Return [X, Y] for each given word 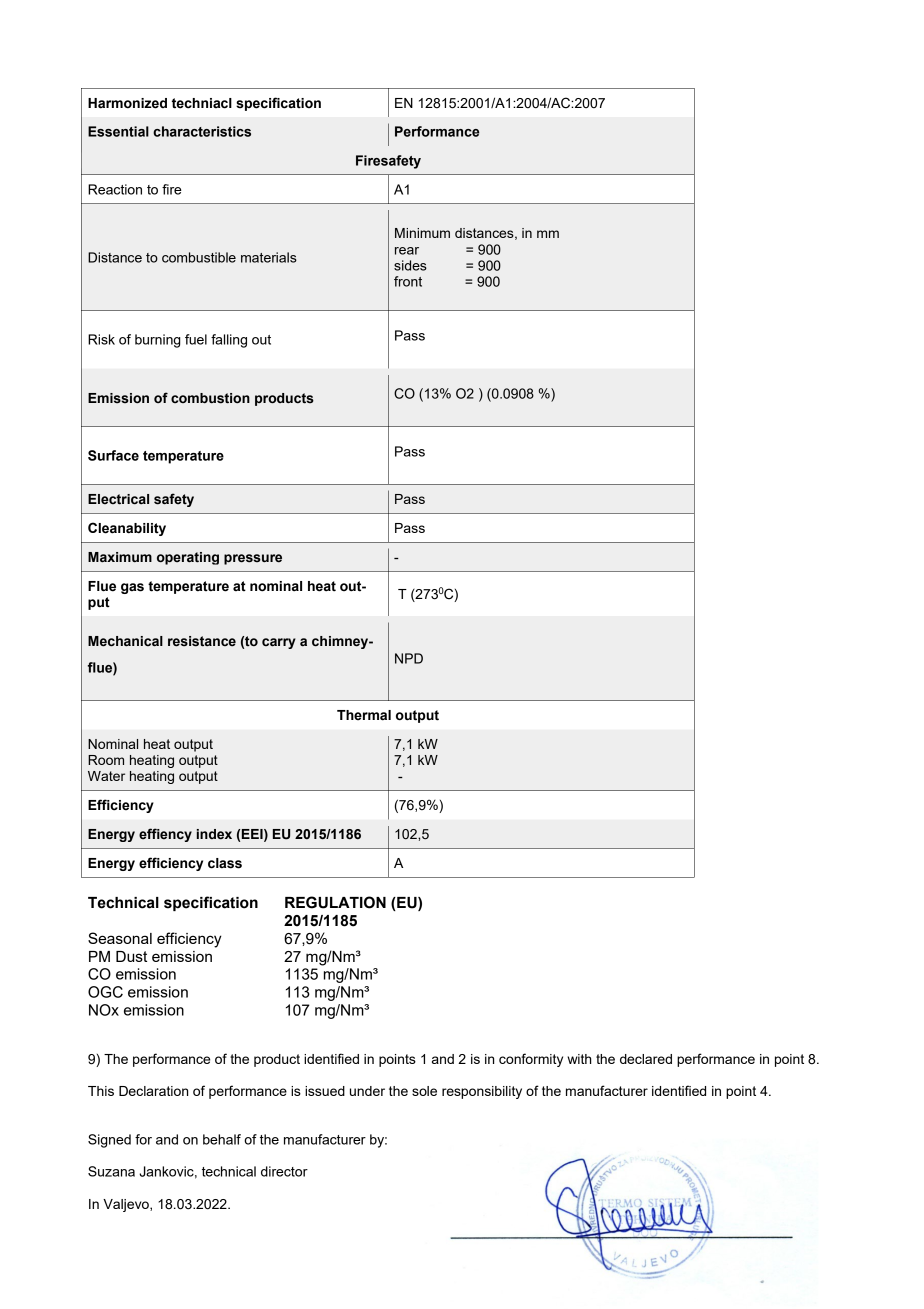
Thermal [364, 715]
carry [279, 643]
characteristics [202, 131]
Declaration [153, 1091]
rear [407, 251]
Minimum [422, 233]
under [367, 1091]
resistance [202, 641]
